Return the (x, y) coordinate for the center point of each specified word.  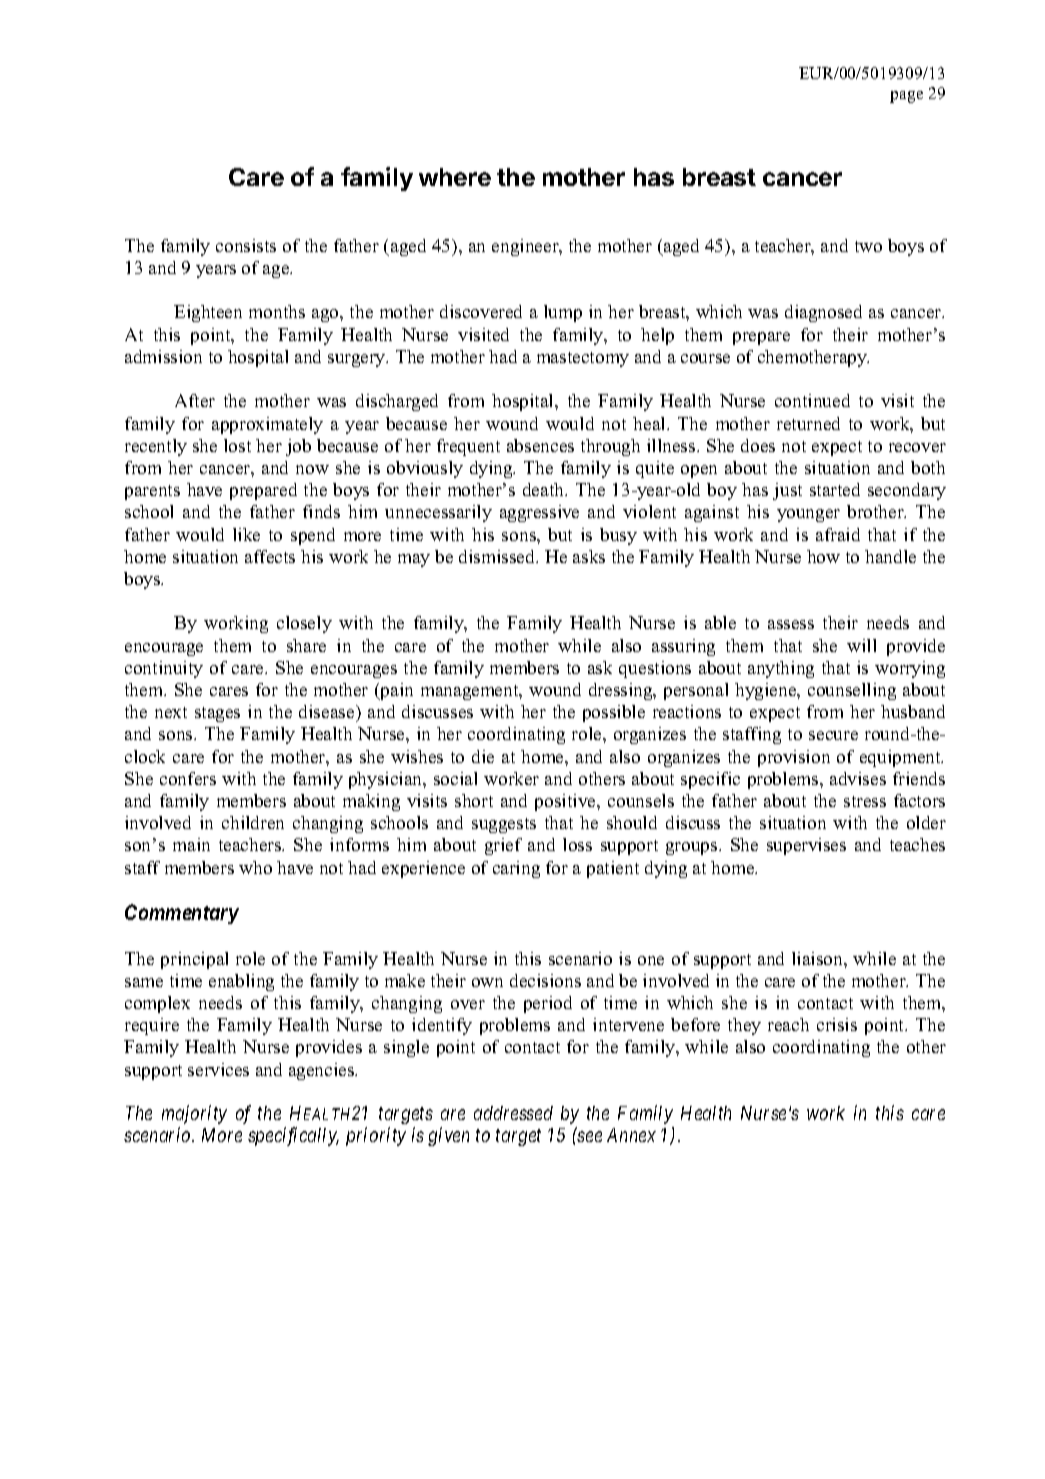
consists (246, 245)
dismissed (498, 556)
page (906, 97)
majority (194, 1115)
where (455, 177)
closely (304, 624)
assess (791, 624)
